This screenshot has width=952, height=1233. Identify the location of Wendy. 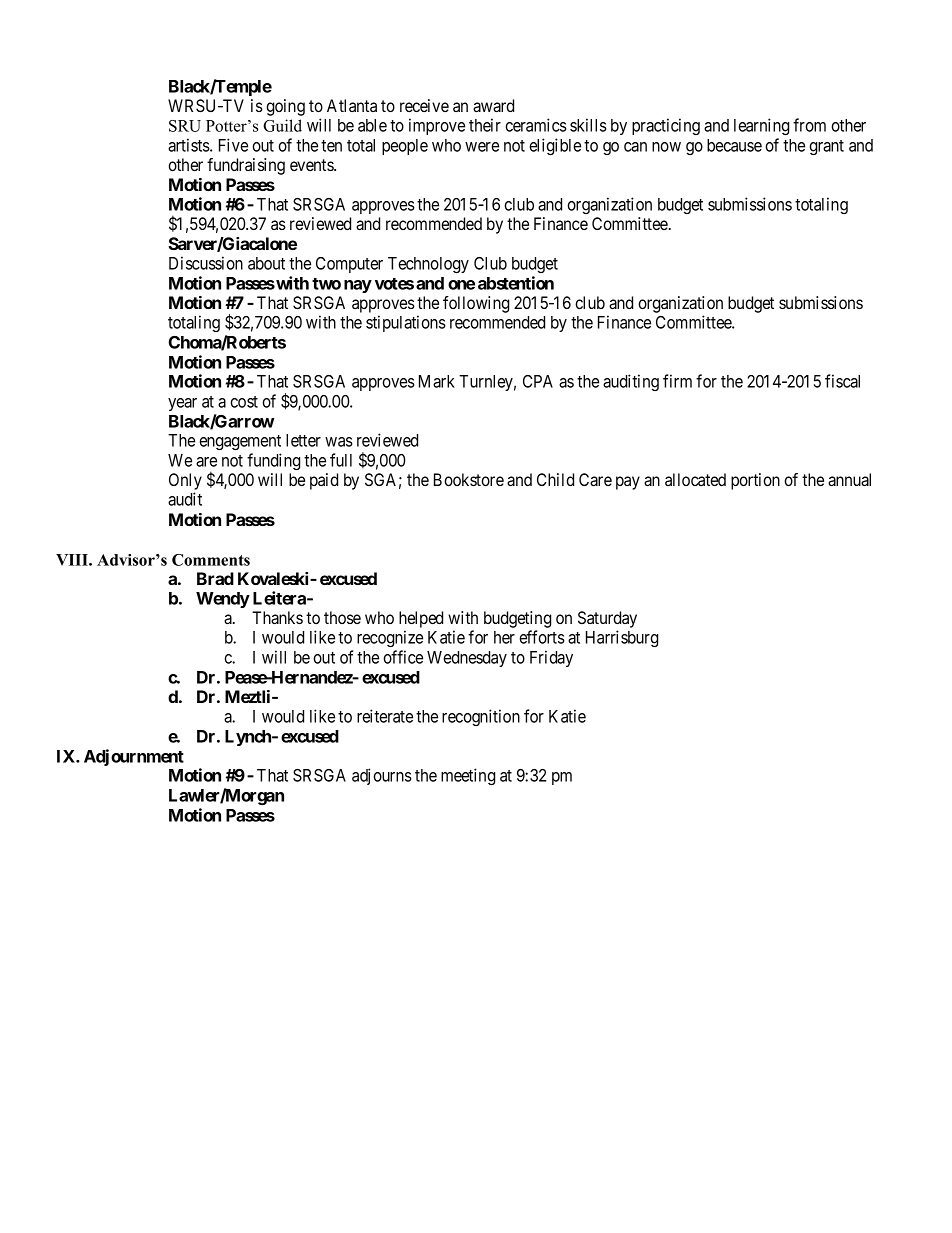
(223, 600).
